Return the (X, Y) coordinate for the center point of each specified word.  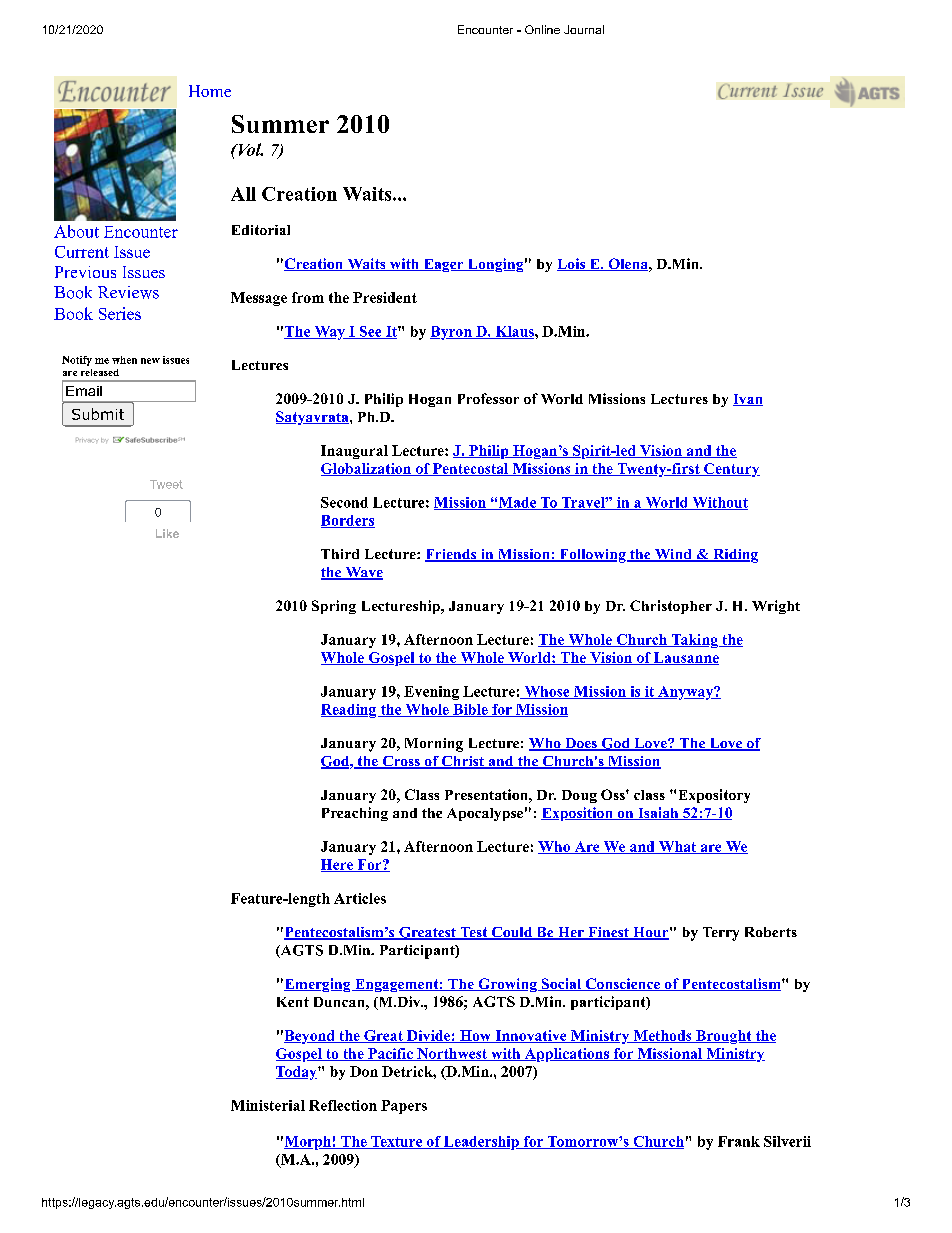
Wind (673, 555)
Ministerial (268, 1105)
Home (210, 91)
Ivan (748, 400)
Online (542, 29)
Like (167, 533)
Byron (452, 333)
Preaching (355, 814)
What (677, 847)
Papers (404, 1107)
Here (338, 865)
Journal (584, 29)
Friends (452, 555)
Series (120, 313)
